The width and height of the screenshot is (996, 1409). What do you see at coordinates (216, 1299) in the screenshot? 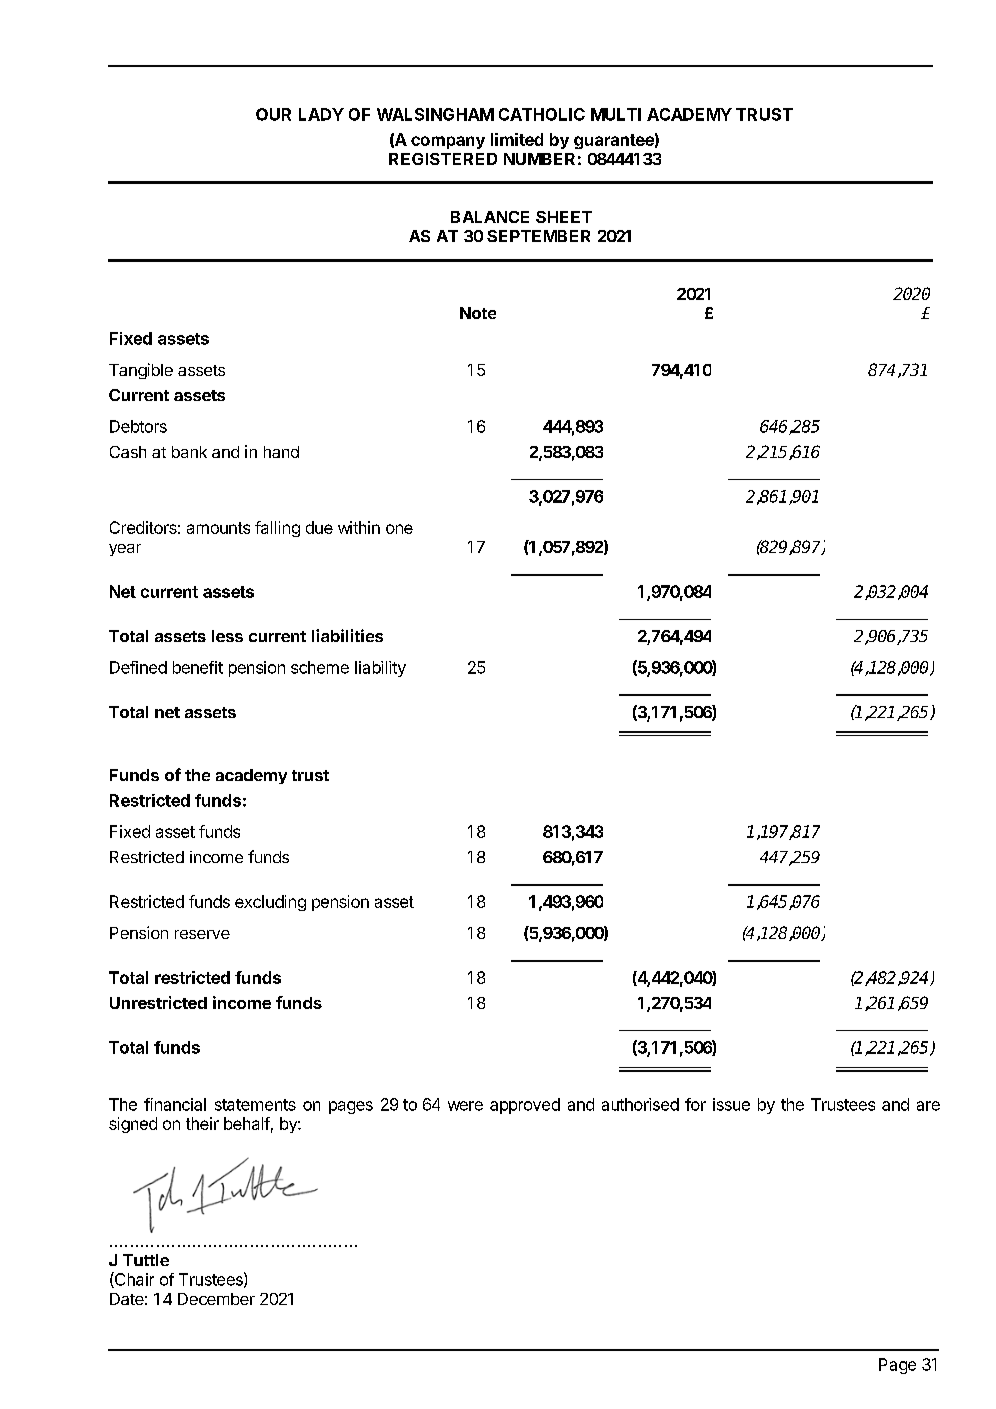
I see `December` at bounding box center [216, 1299].
